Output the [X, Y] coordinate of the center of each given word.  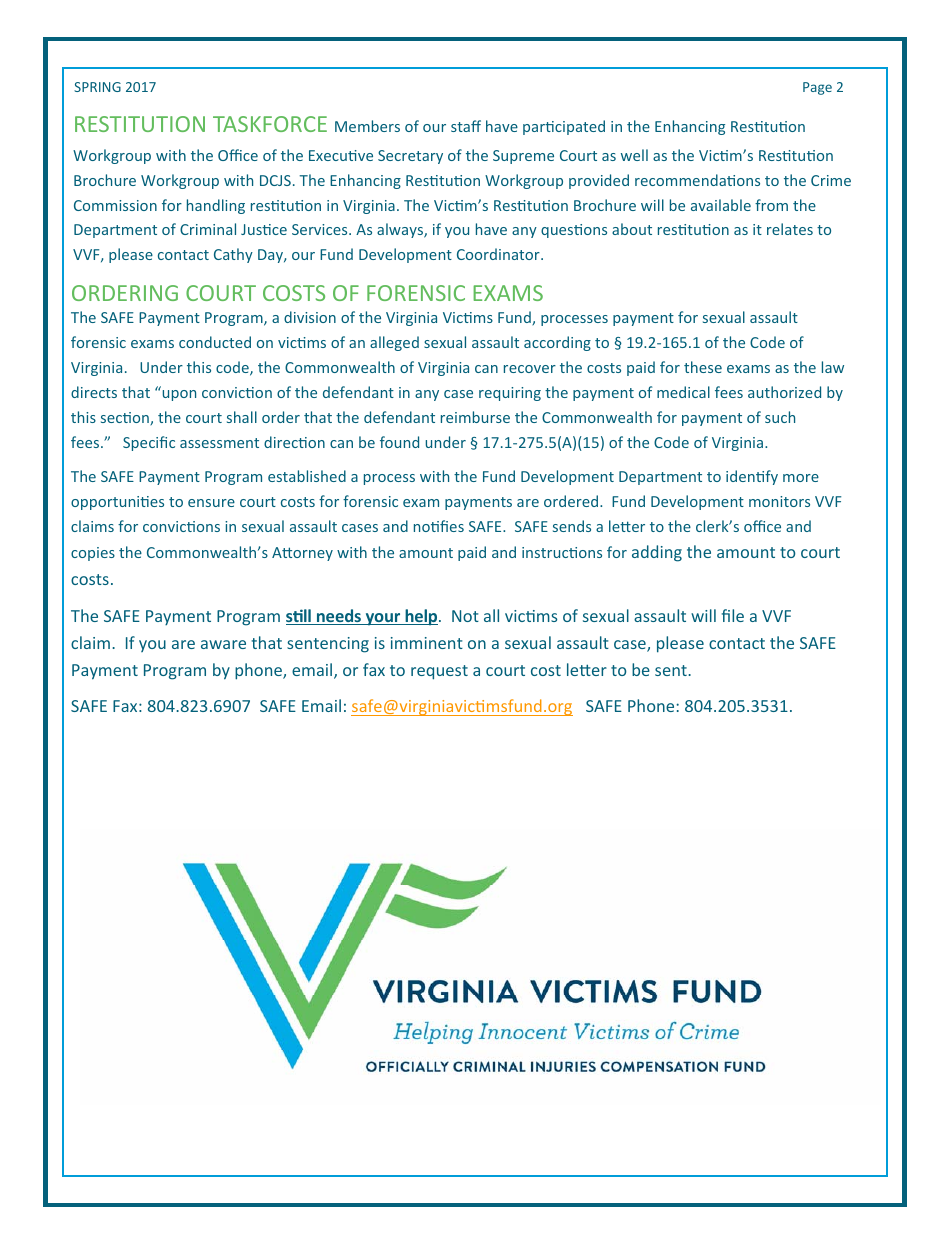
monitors [779, 501]
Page [817, 88]
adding [657, 553]
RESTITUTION [140, 124]
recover [530, 369]
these [703, 367]
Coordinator [499, 254]
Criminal [208, 229]
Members [367, 126]
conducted [215, 342]
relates [790, 229]
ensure [211, 503]
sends [572, 526]
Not [465, 616]
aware [223, 644]
